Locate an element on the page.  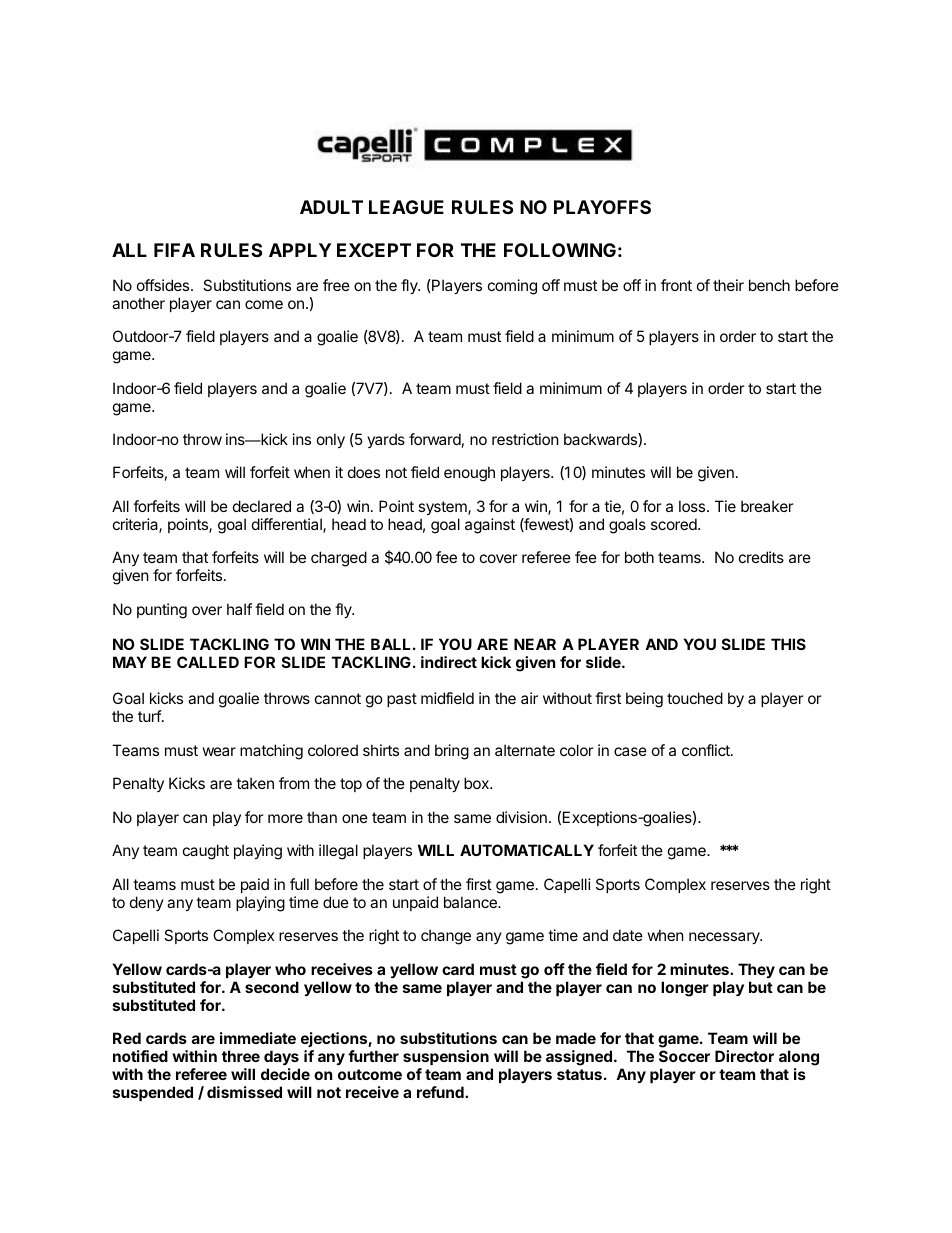
suspension is located at coordinates (446, 1057).
